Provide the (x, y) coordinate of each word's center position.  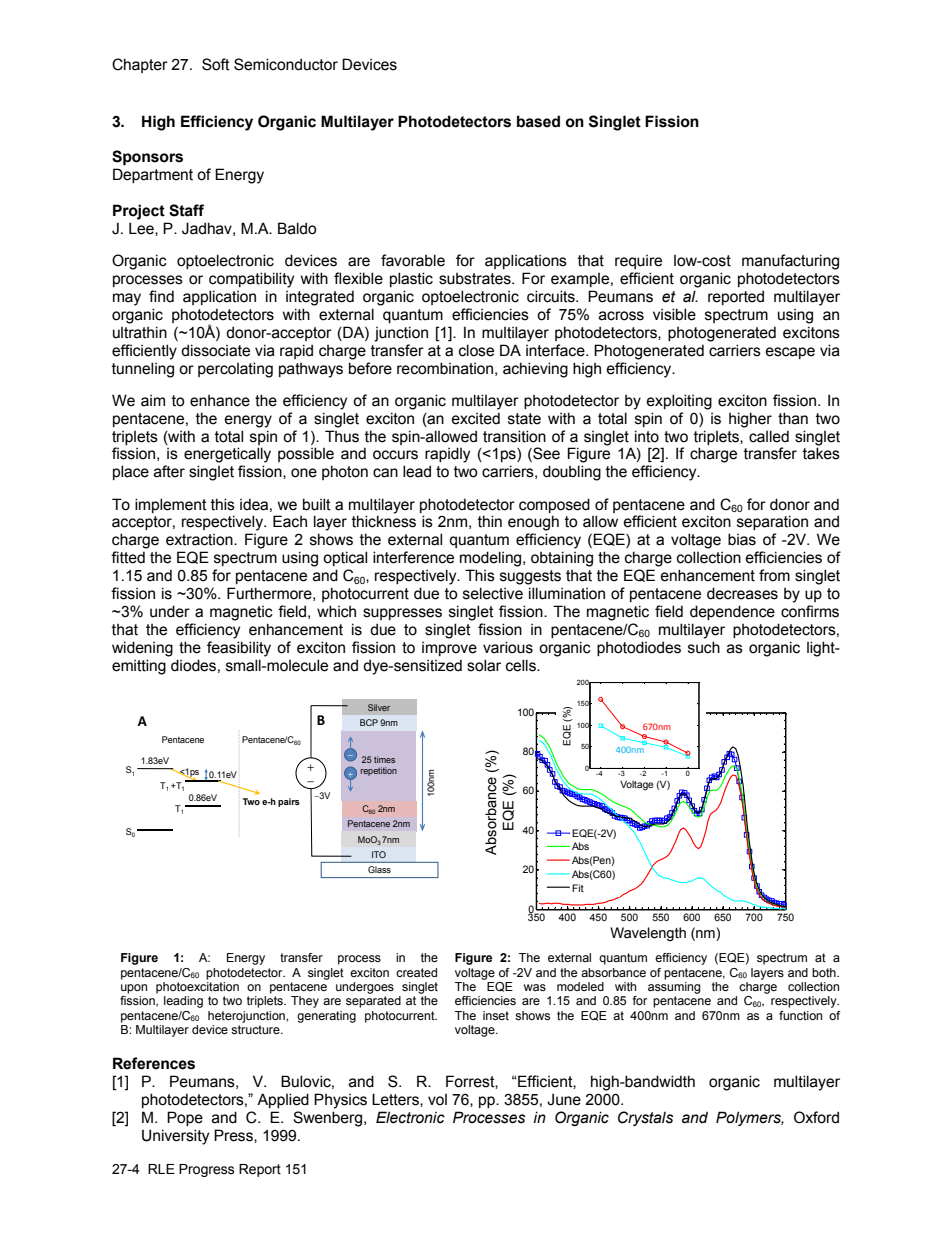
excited (476, 418)
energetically (227, 455)
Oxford (816, 1117)
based (538, 121)
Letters (396, 1100)
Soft (216, 64)
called (769, 436)
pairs (289, 802)
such (704, 647)
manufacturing (790, 262)
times (384, 759)
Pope (185, 1118)
